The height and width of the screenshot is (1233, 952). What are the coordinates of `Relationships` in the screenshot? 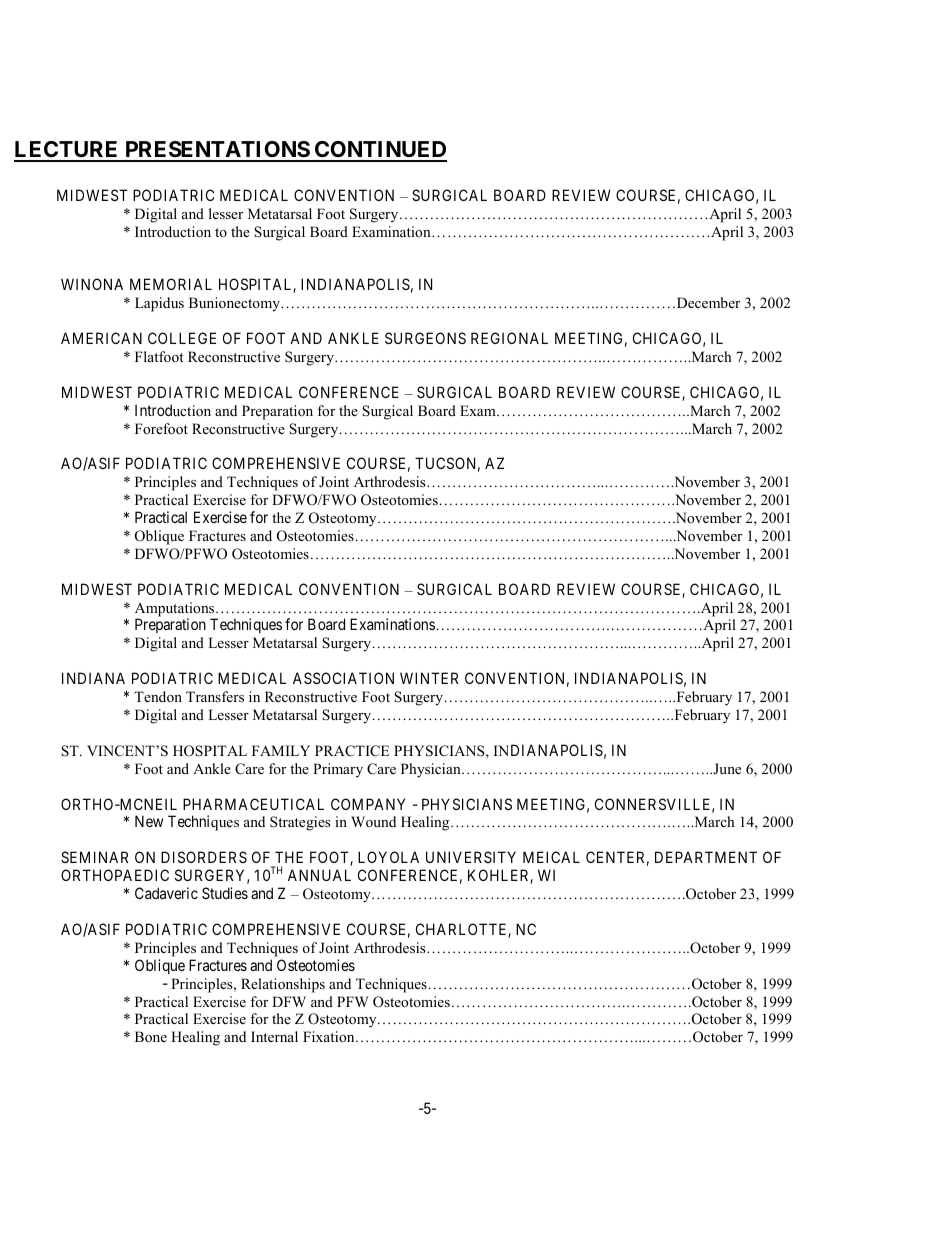 It's located at (283, 985).
